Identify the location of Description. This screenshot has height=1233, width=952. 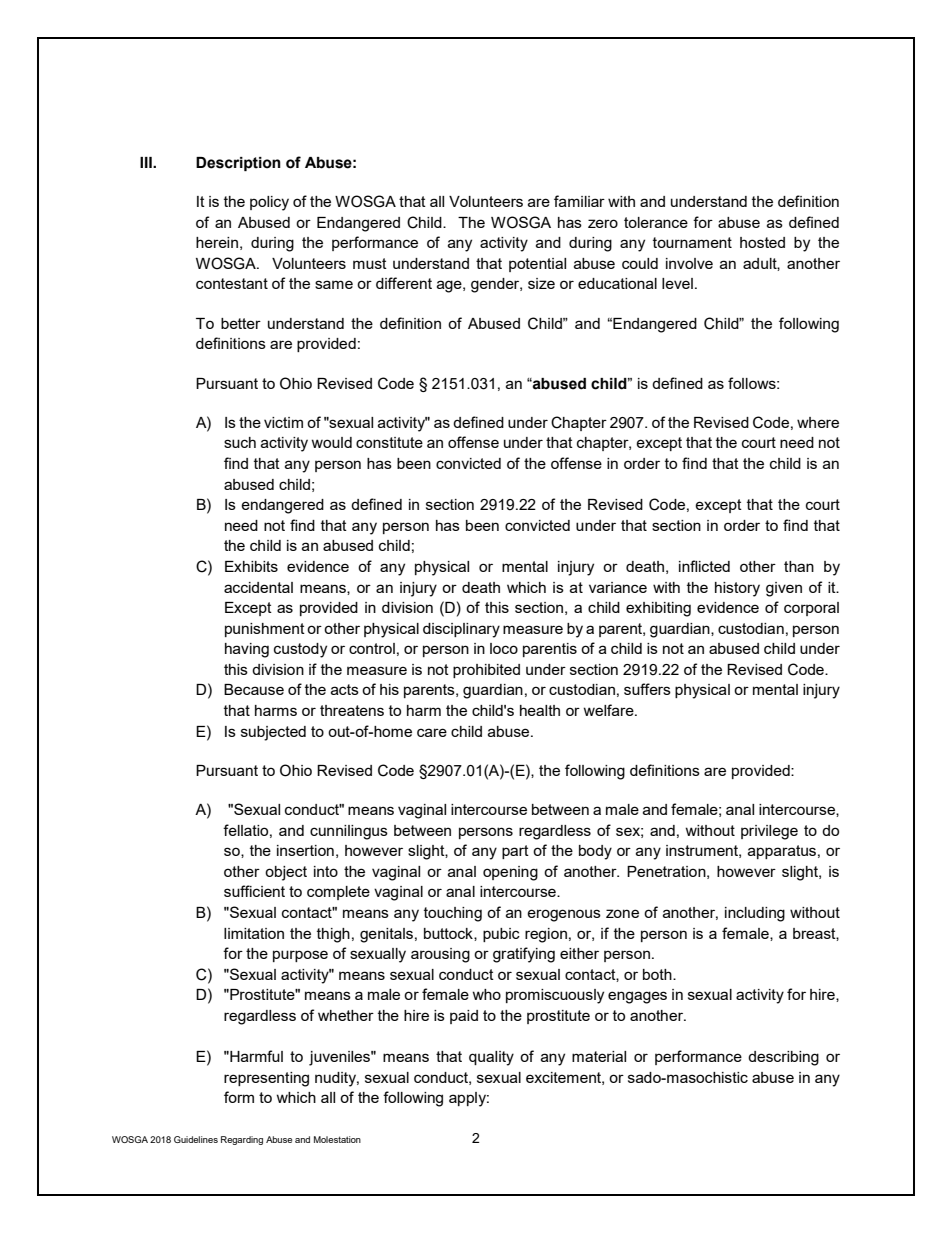
(238, 164).
